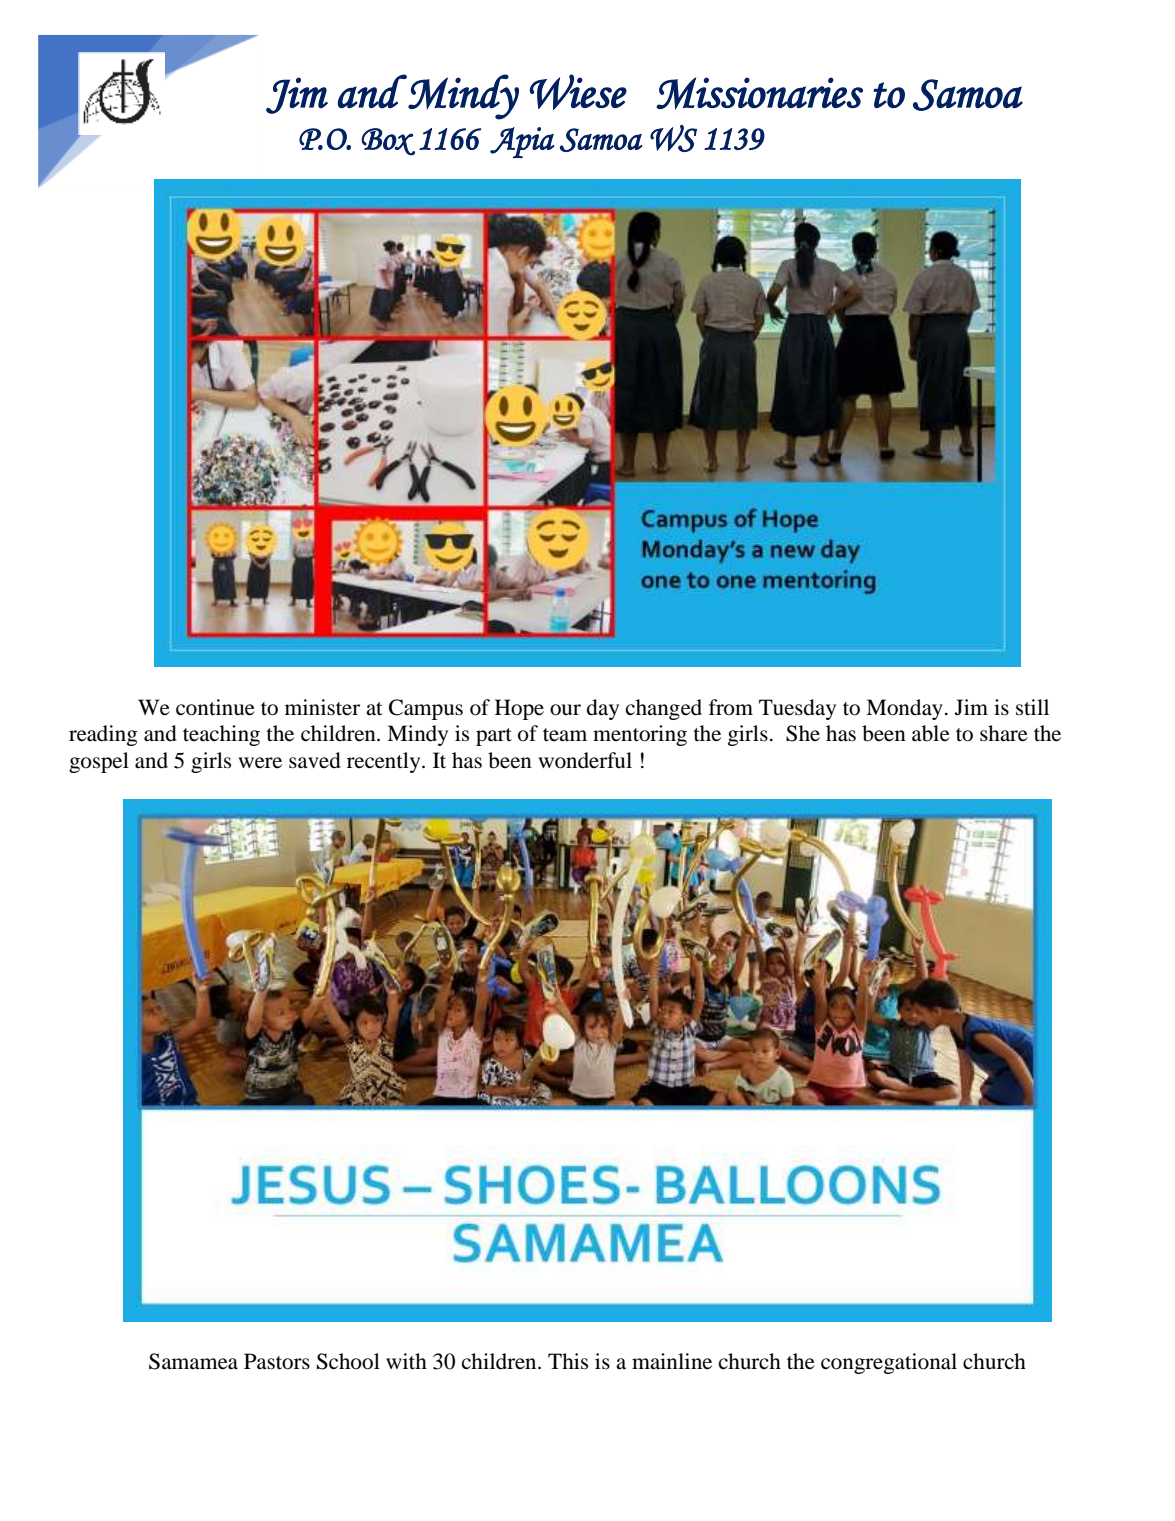 Image resolution: width=1175 pixels, height=1521 pixels. Describe the element at coordinates (759, 93) in the screenshot. I see `Missionaries` at that location.
